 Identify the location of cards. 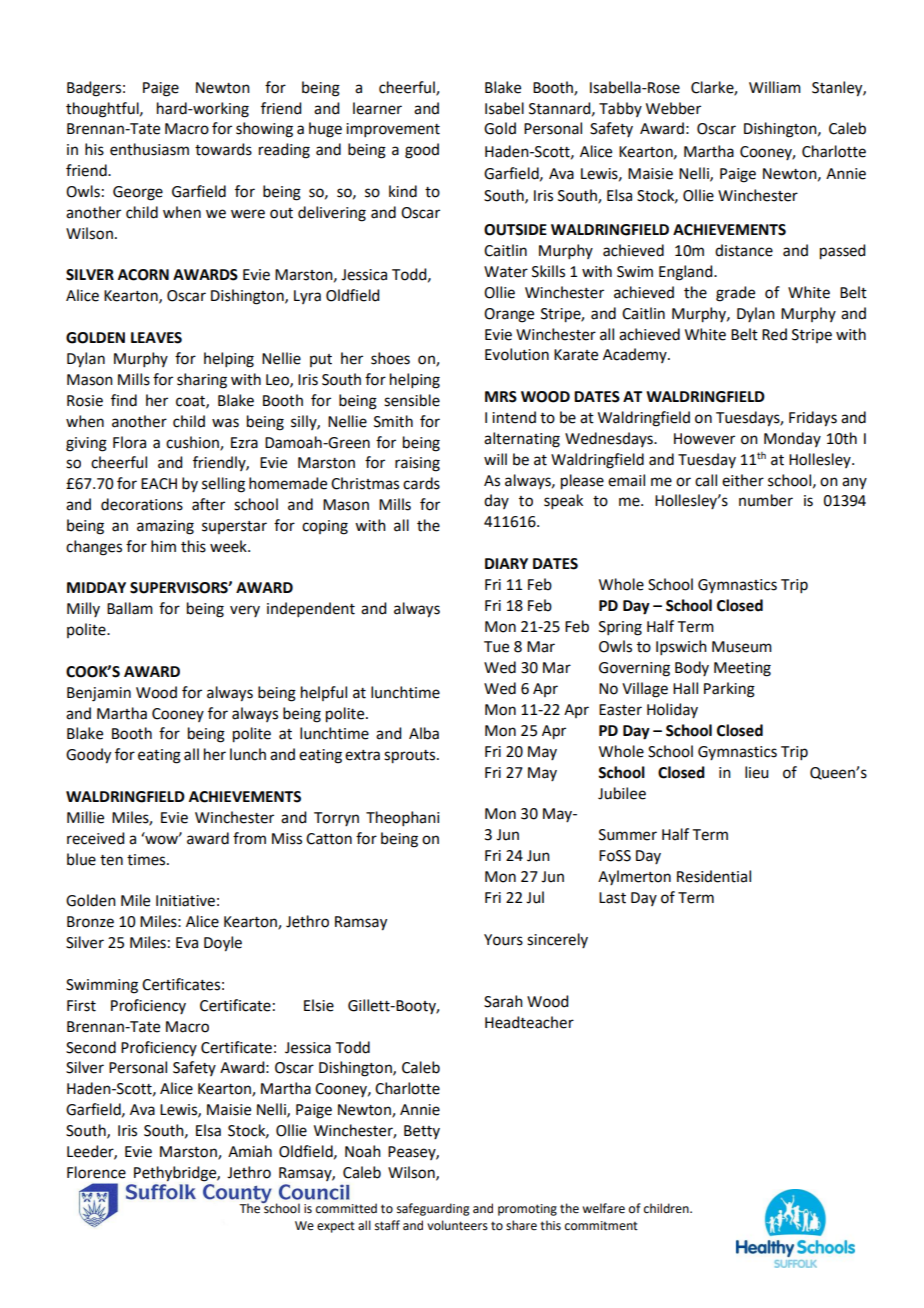
(421, 483).
